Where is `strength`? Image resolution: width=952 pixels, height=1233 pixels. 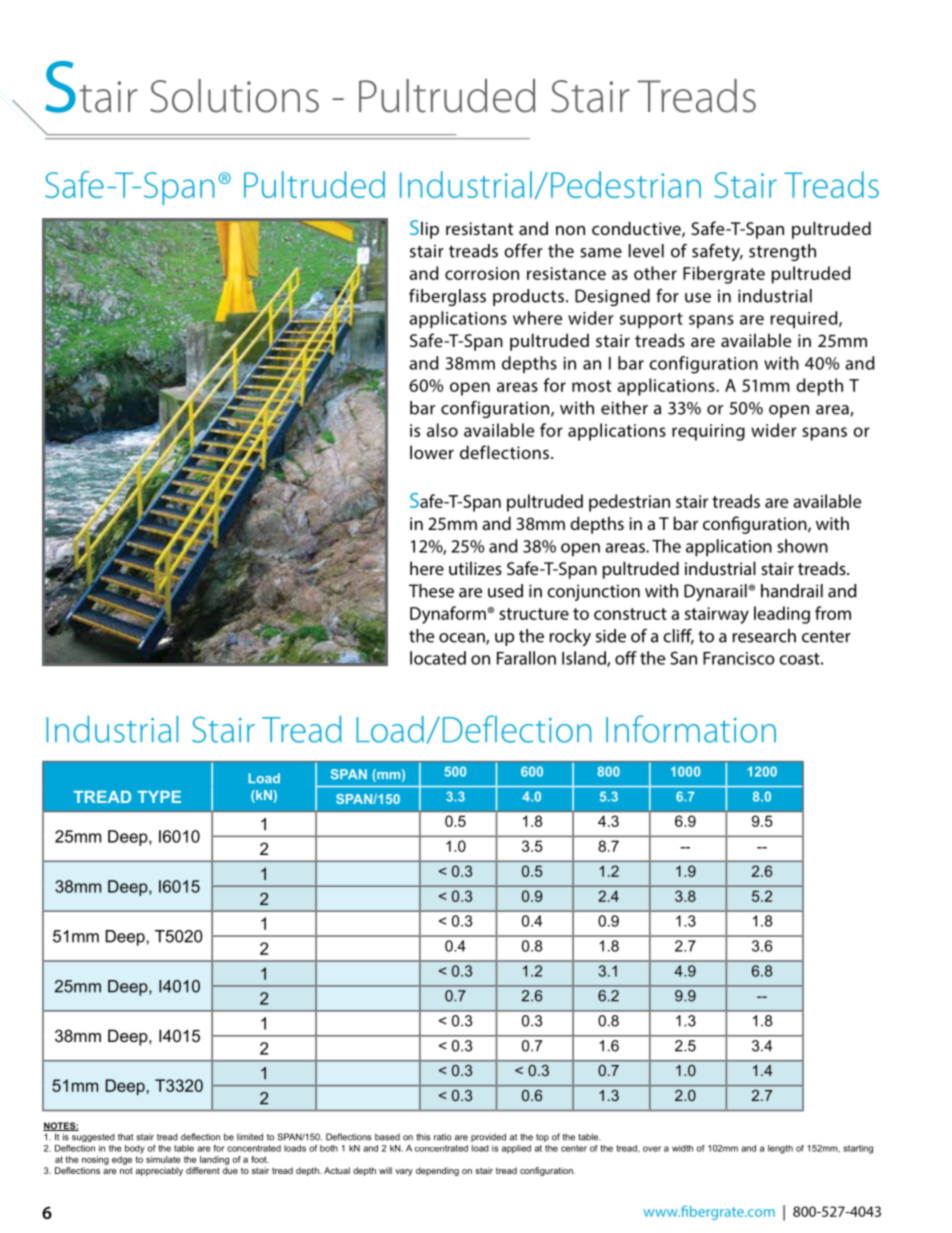 strength is located at coordinates (782, 252).
